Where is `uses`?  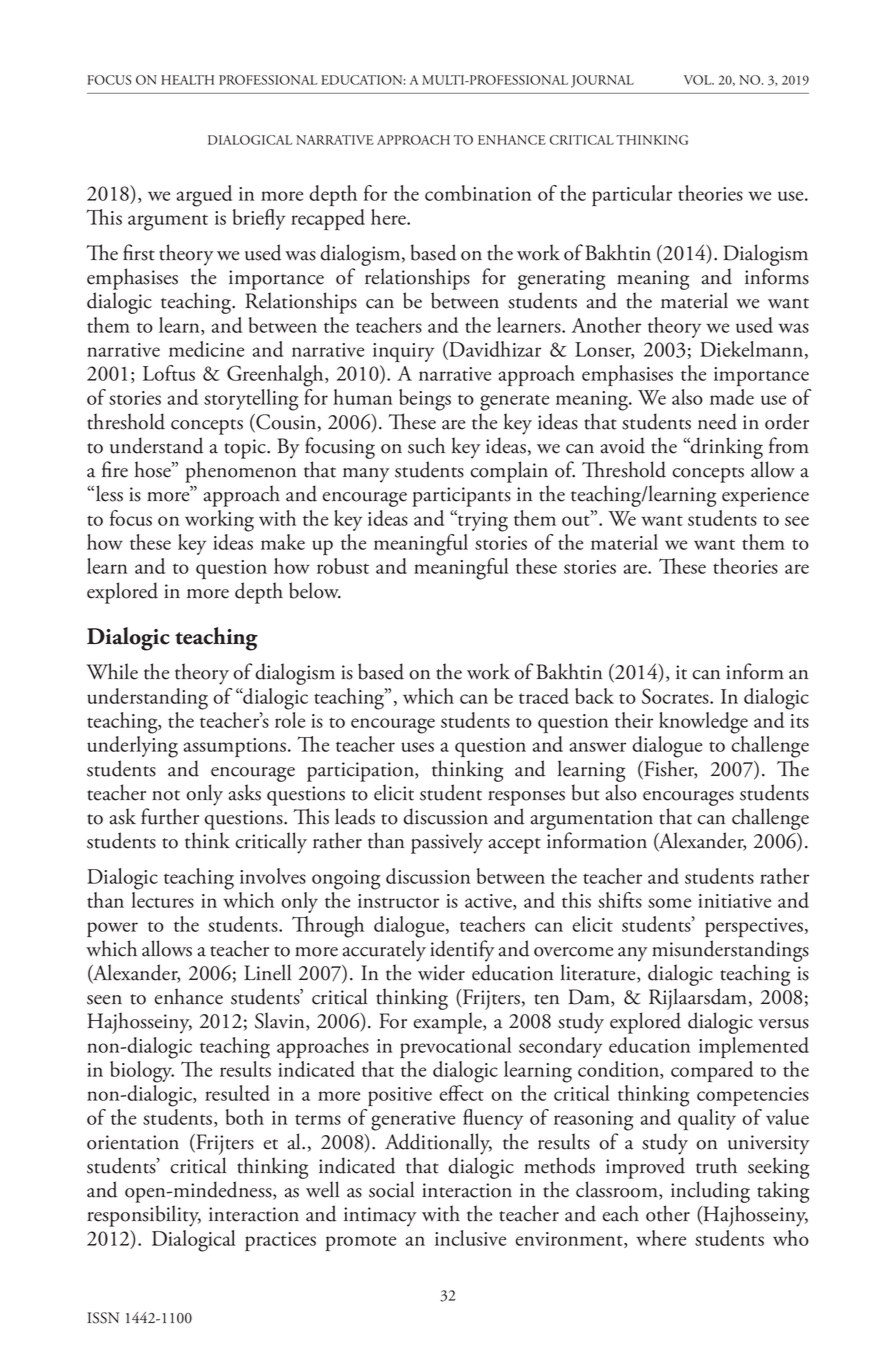
uses is located at coordinates (417, 747).
